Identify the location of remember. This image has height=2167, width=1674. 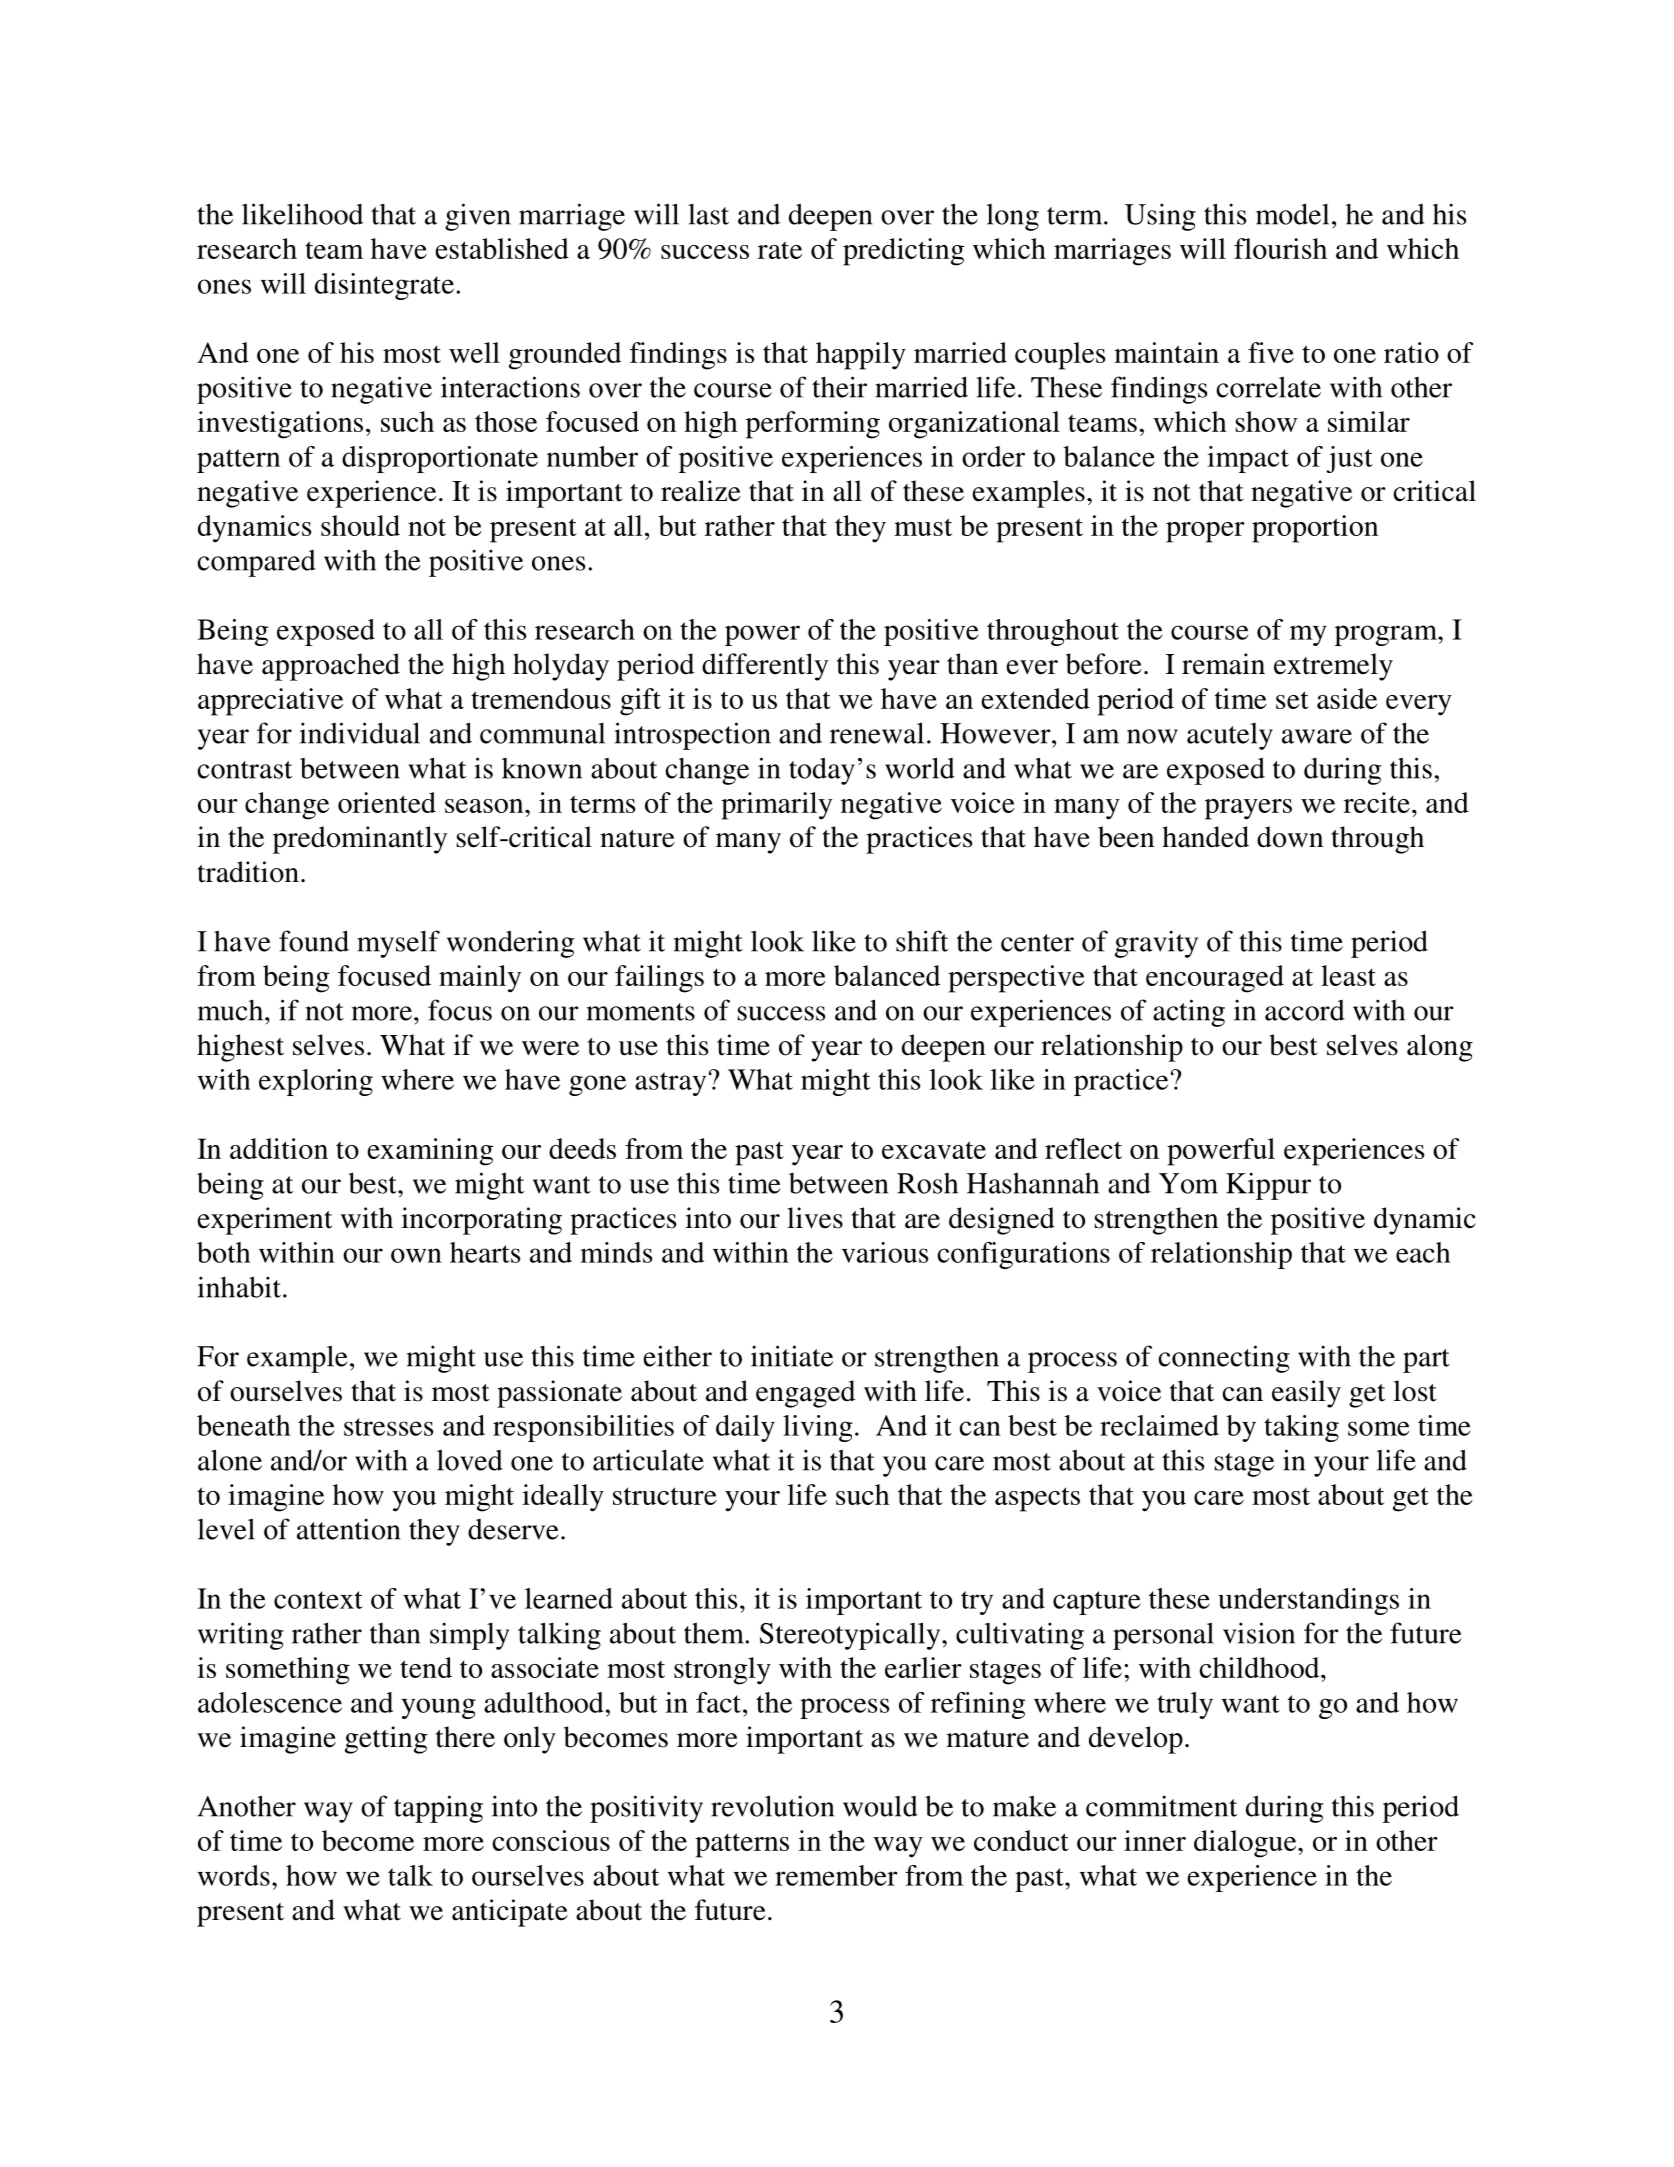
(836, 1875).
